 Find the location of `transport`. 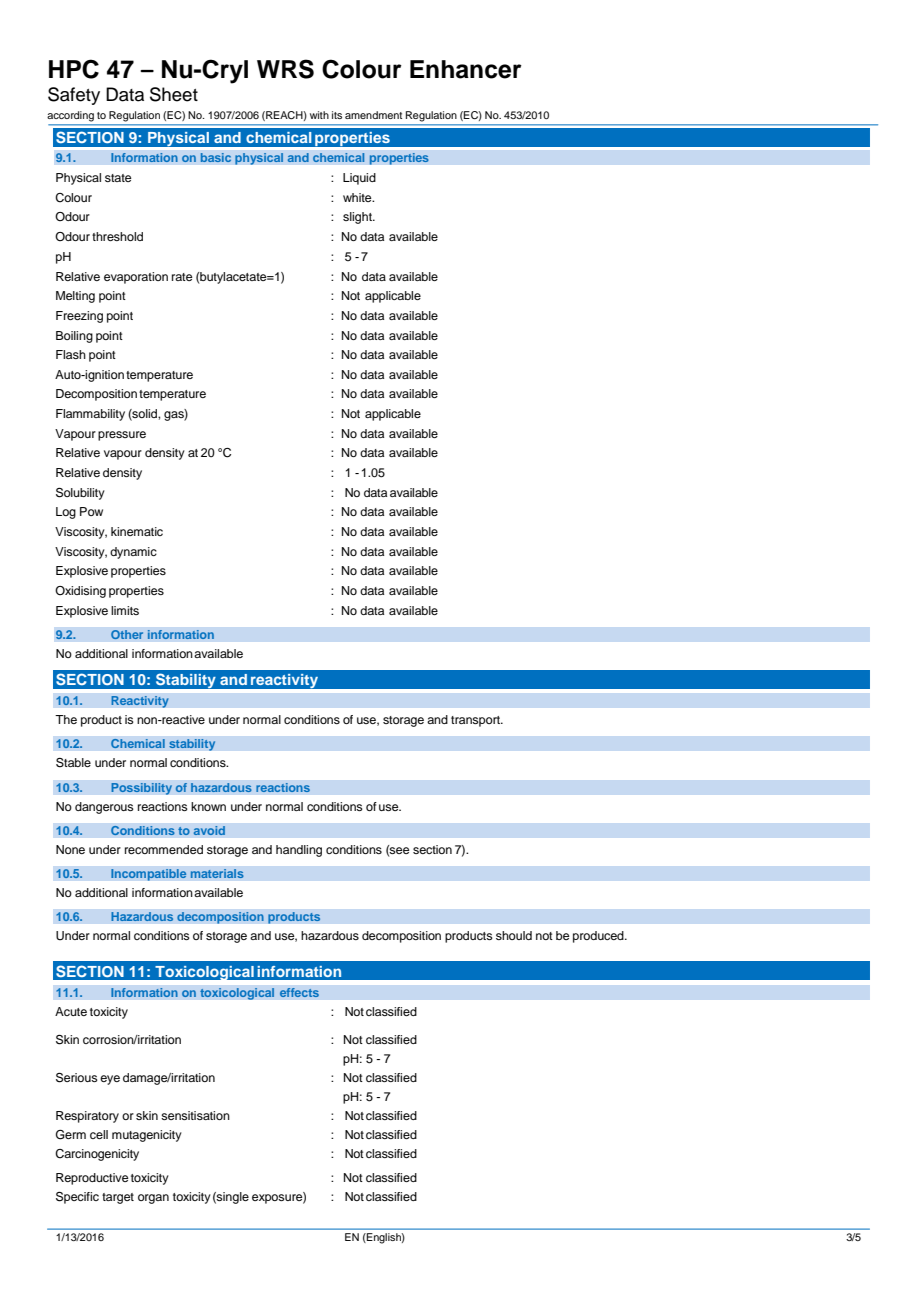

transport is located at coordinates (476, 721).
